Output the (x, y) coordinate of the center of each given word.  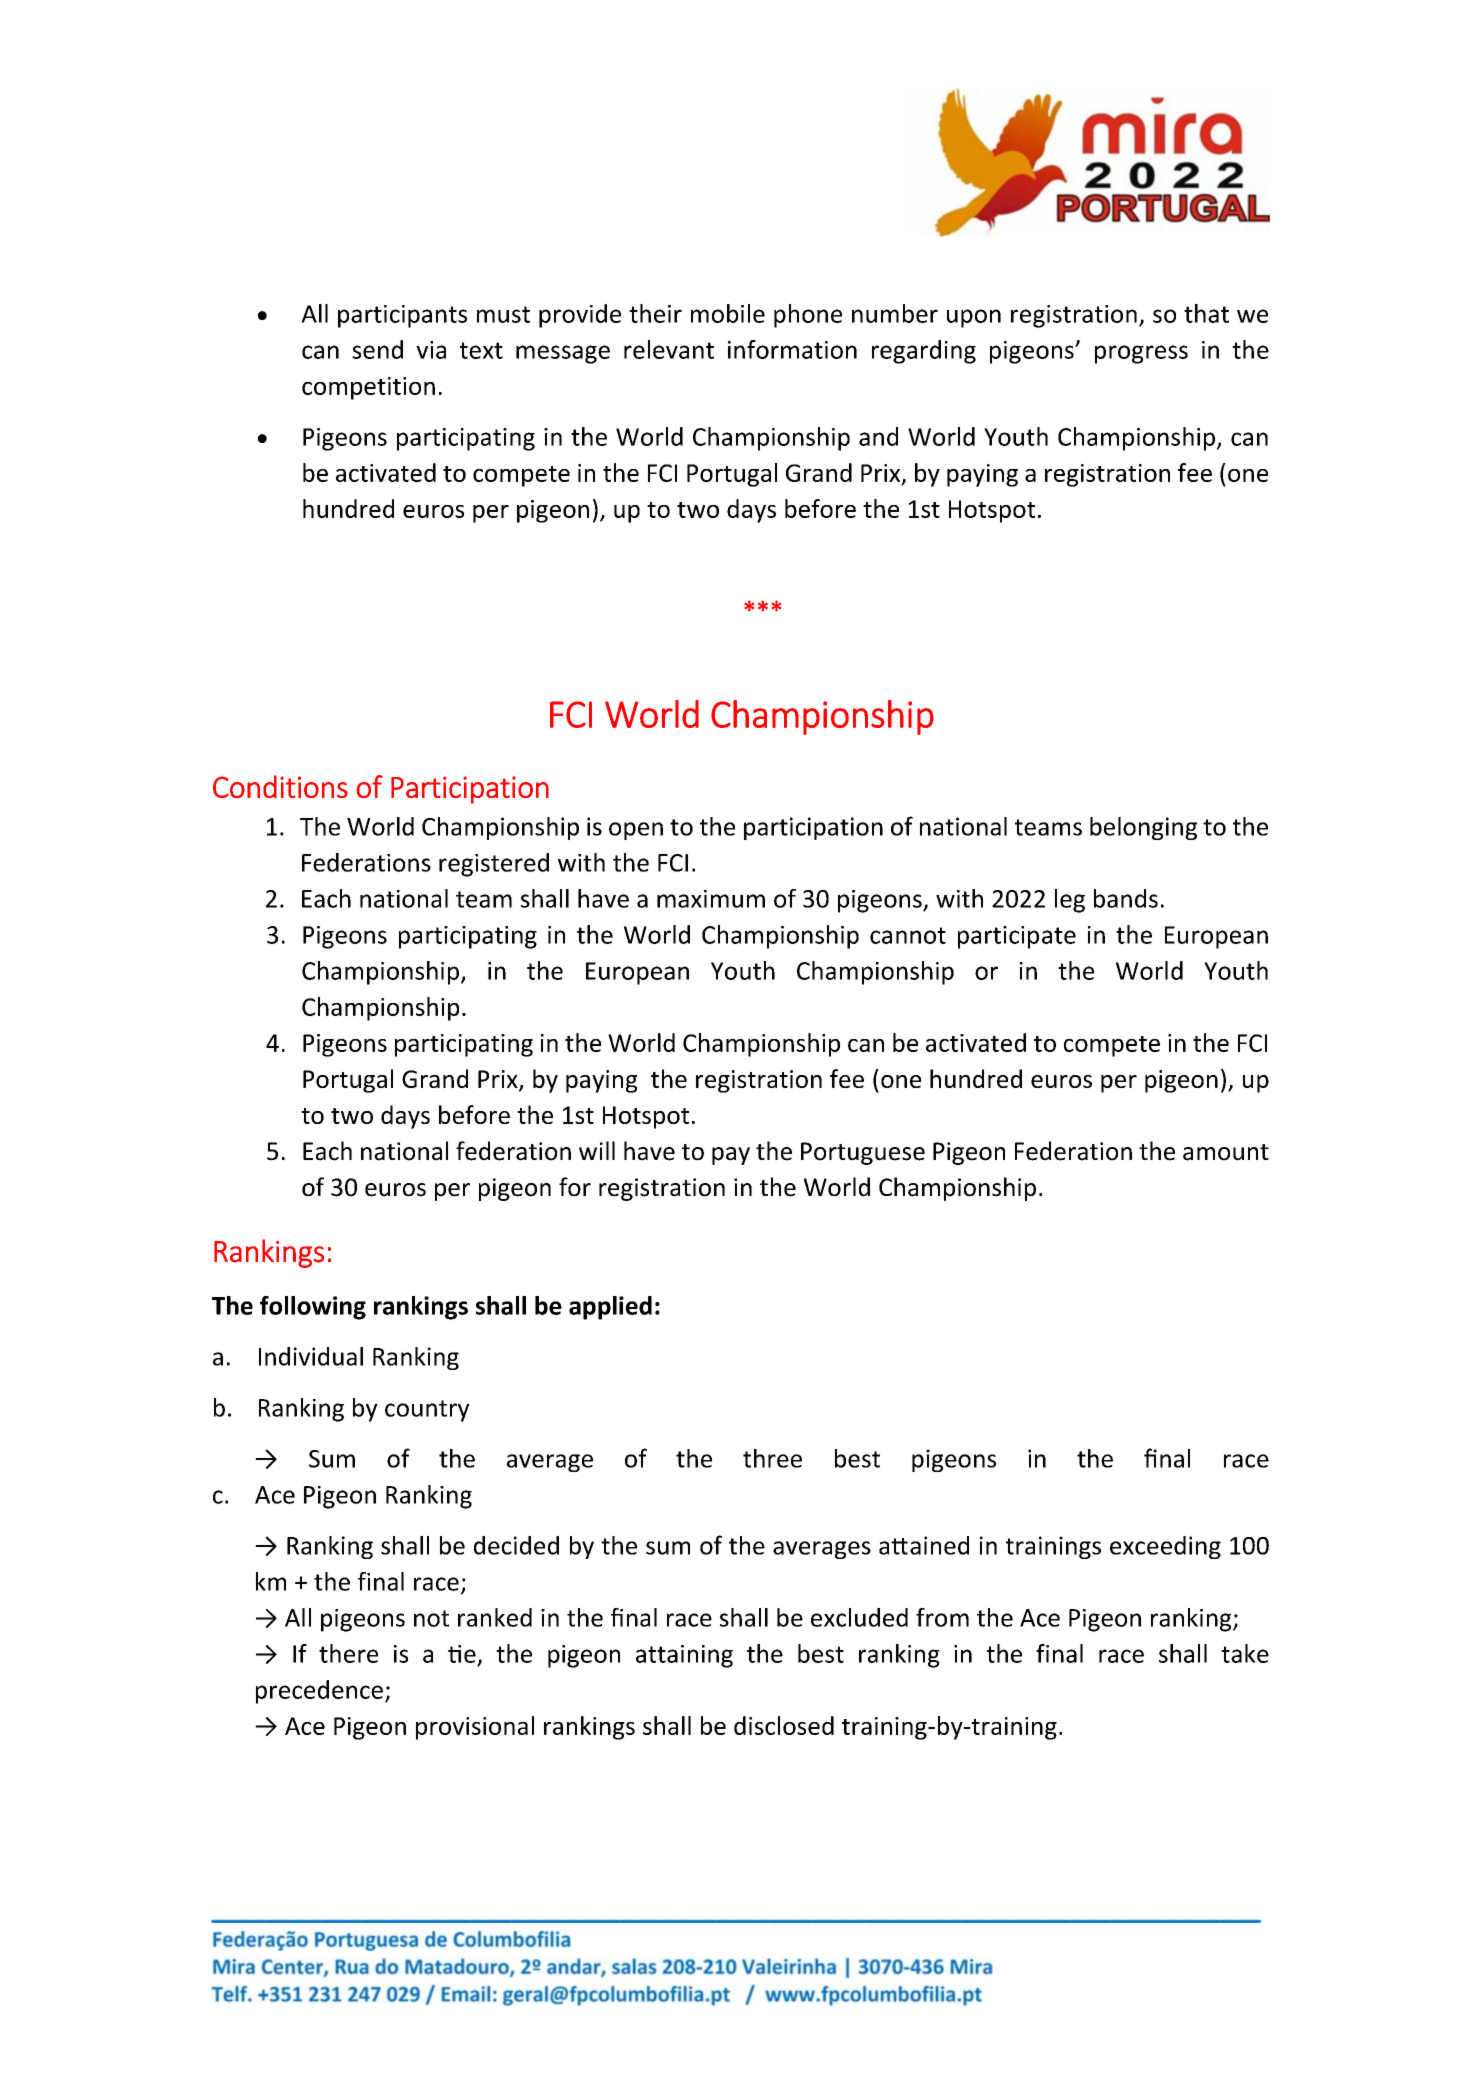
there (348, 1653)
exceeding (1165, 1547)
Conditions (280, 786)
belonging (1143, 828)
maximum (711, 899)
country (427, 1411)
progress (1141, 354)
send (377, 349)
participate (1017, 937)
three (772, 1458)
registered (494, 865)
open (636, 831)
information (792, 349)
